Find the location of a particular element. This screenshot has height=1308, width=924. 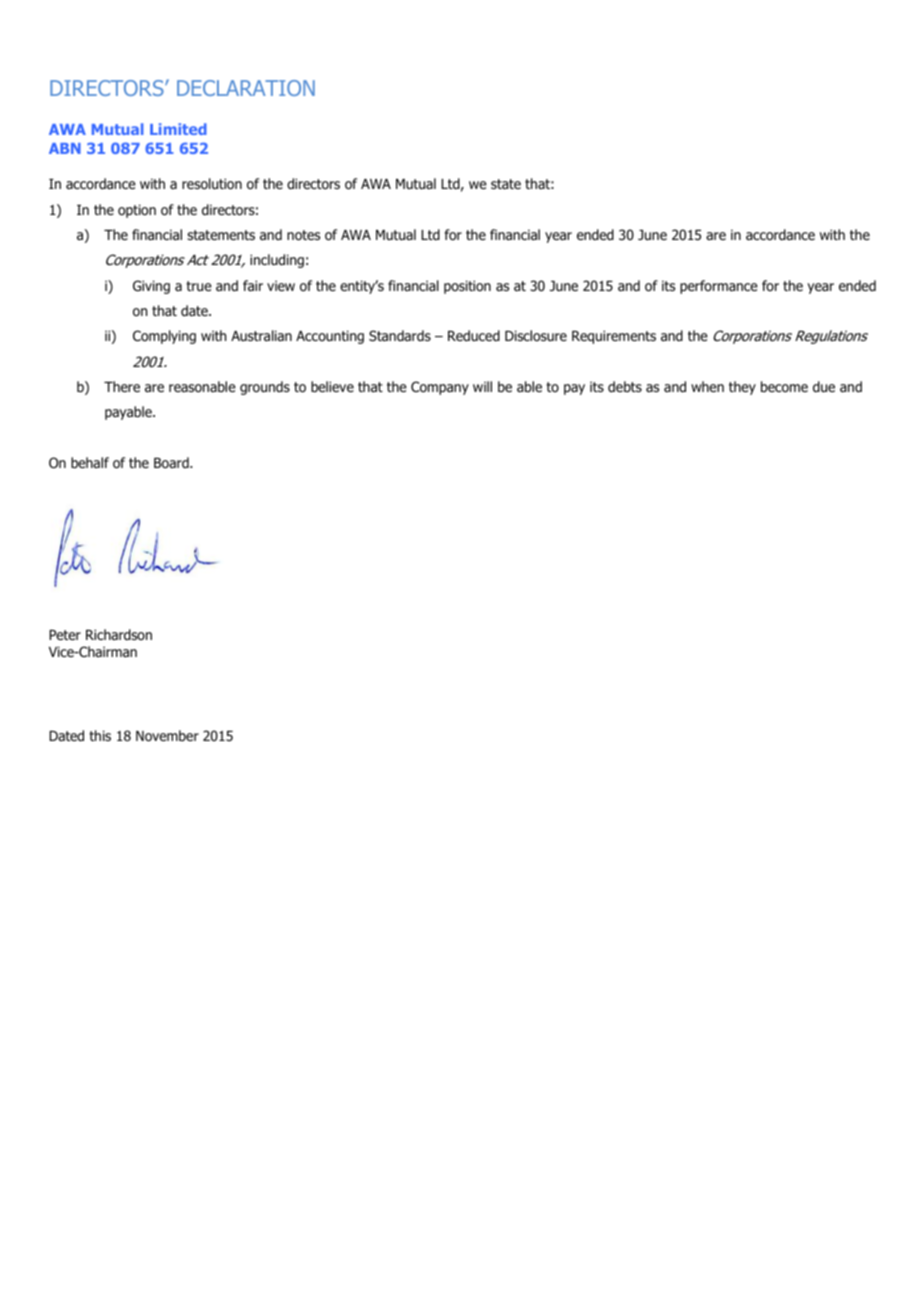

November is located at coordinates (167, 736).
